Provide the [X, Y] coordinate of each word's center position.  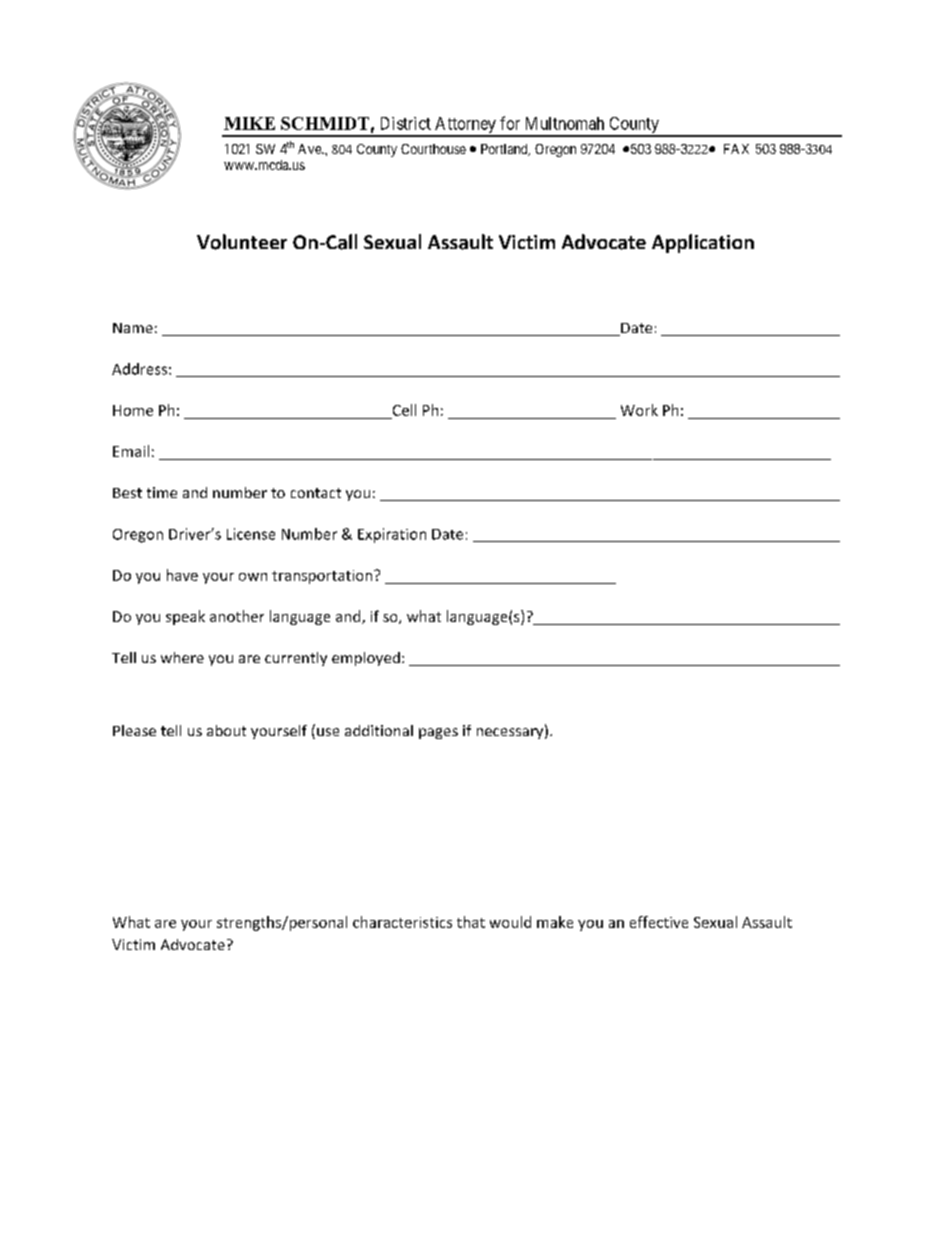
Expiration [392, 535]
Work [639, 410]
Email [131, 451]
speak [185, 617]
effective [659, 922]
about [226, 730]
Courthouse [433, 149]
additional [379, 730]
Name [133, 328]
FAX [736, 149]
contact [316, 493]
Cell [404, 410]
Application [703, 243]
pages [438, 733]
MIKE [249, 123]
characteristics [402, 922]
